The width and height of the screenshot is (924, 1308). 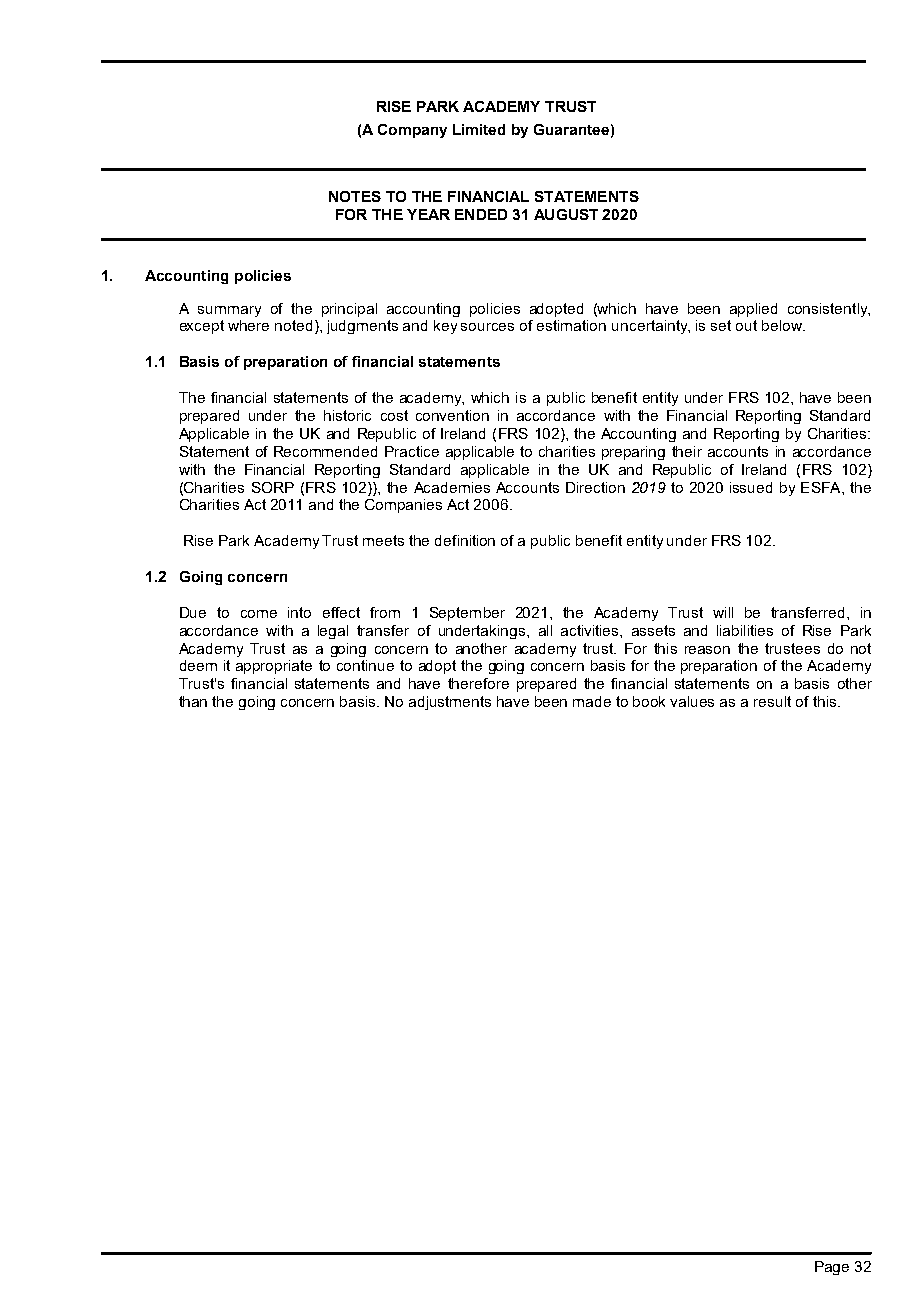 I want to click on appropriate, so click(x=274, y=667).
